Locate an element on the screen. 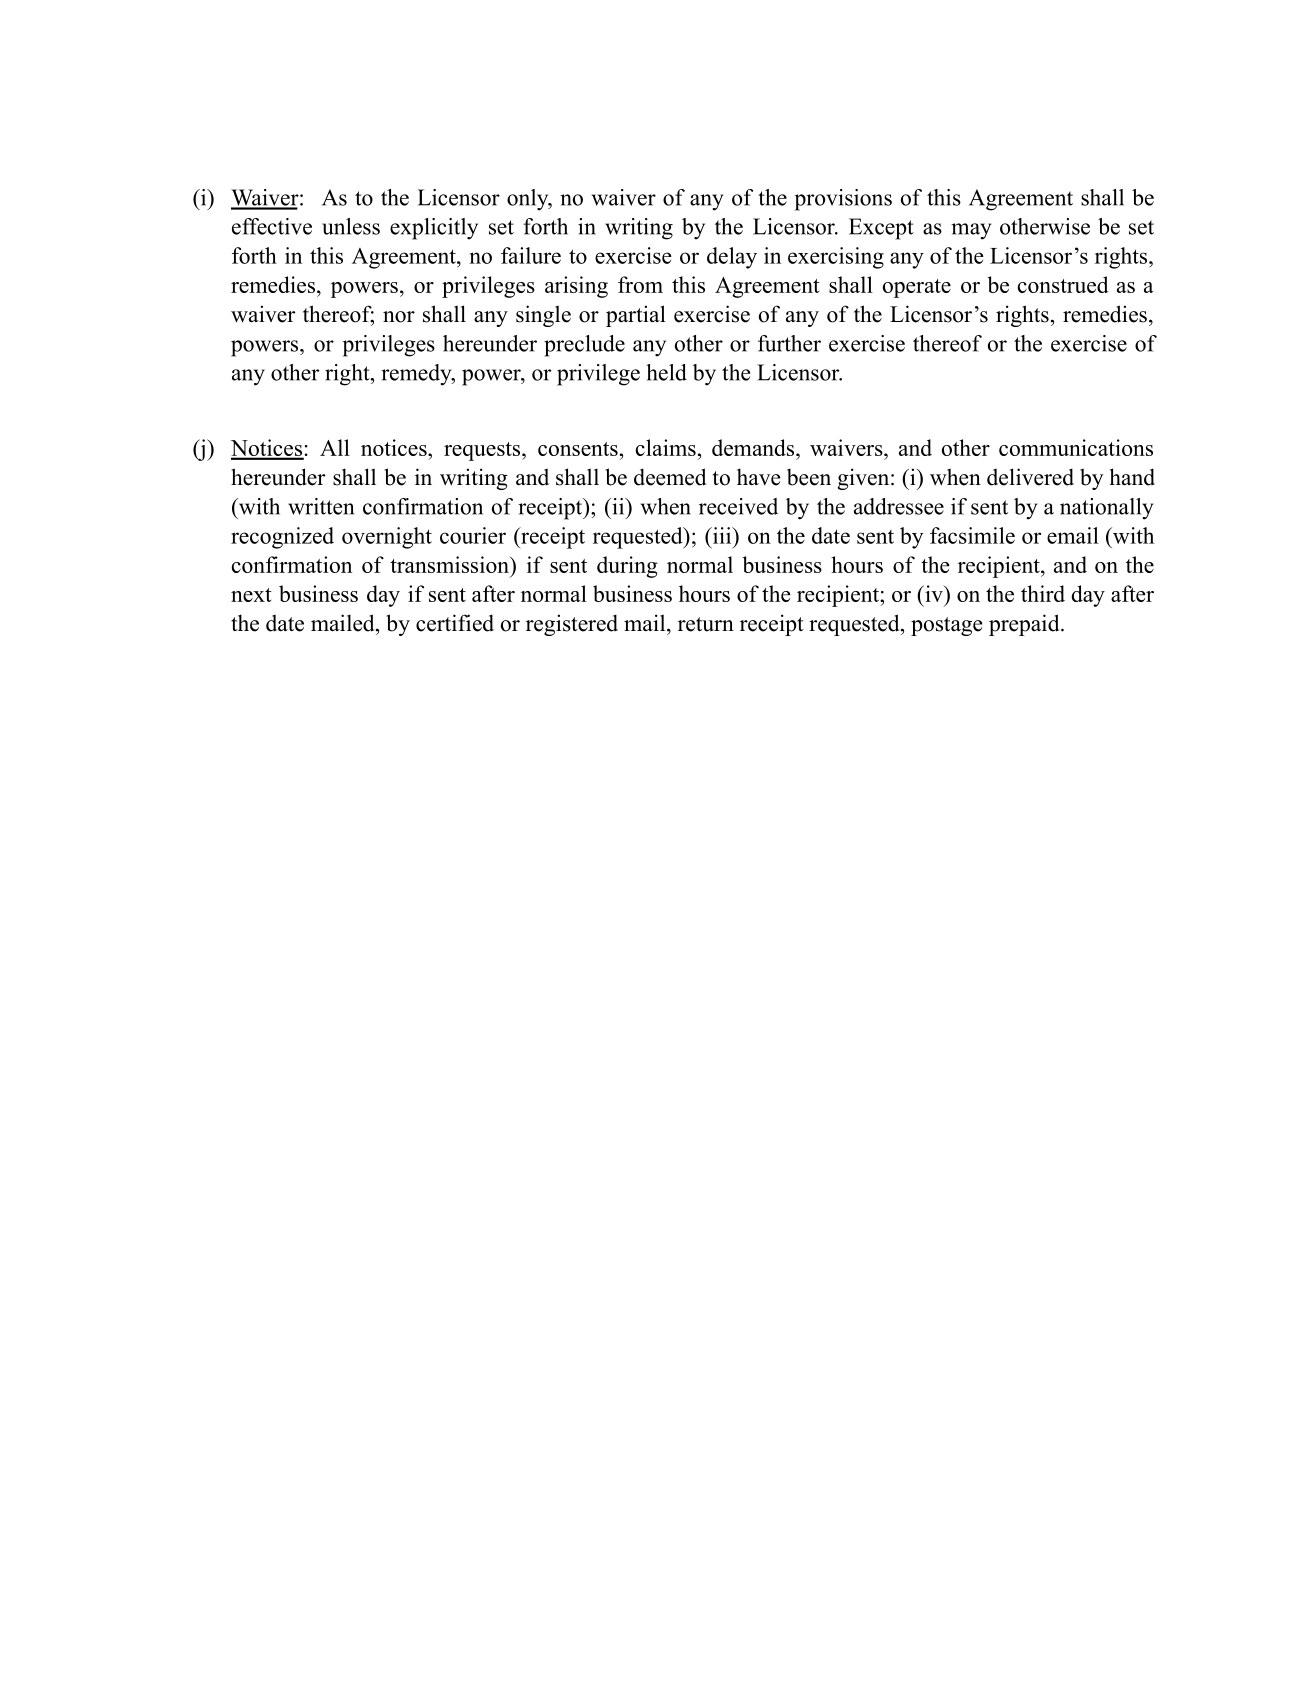 Image resolution: width=1309 pixels, height=1694 pixels. prepaid is located at coordinates (1025, 625).
